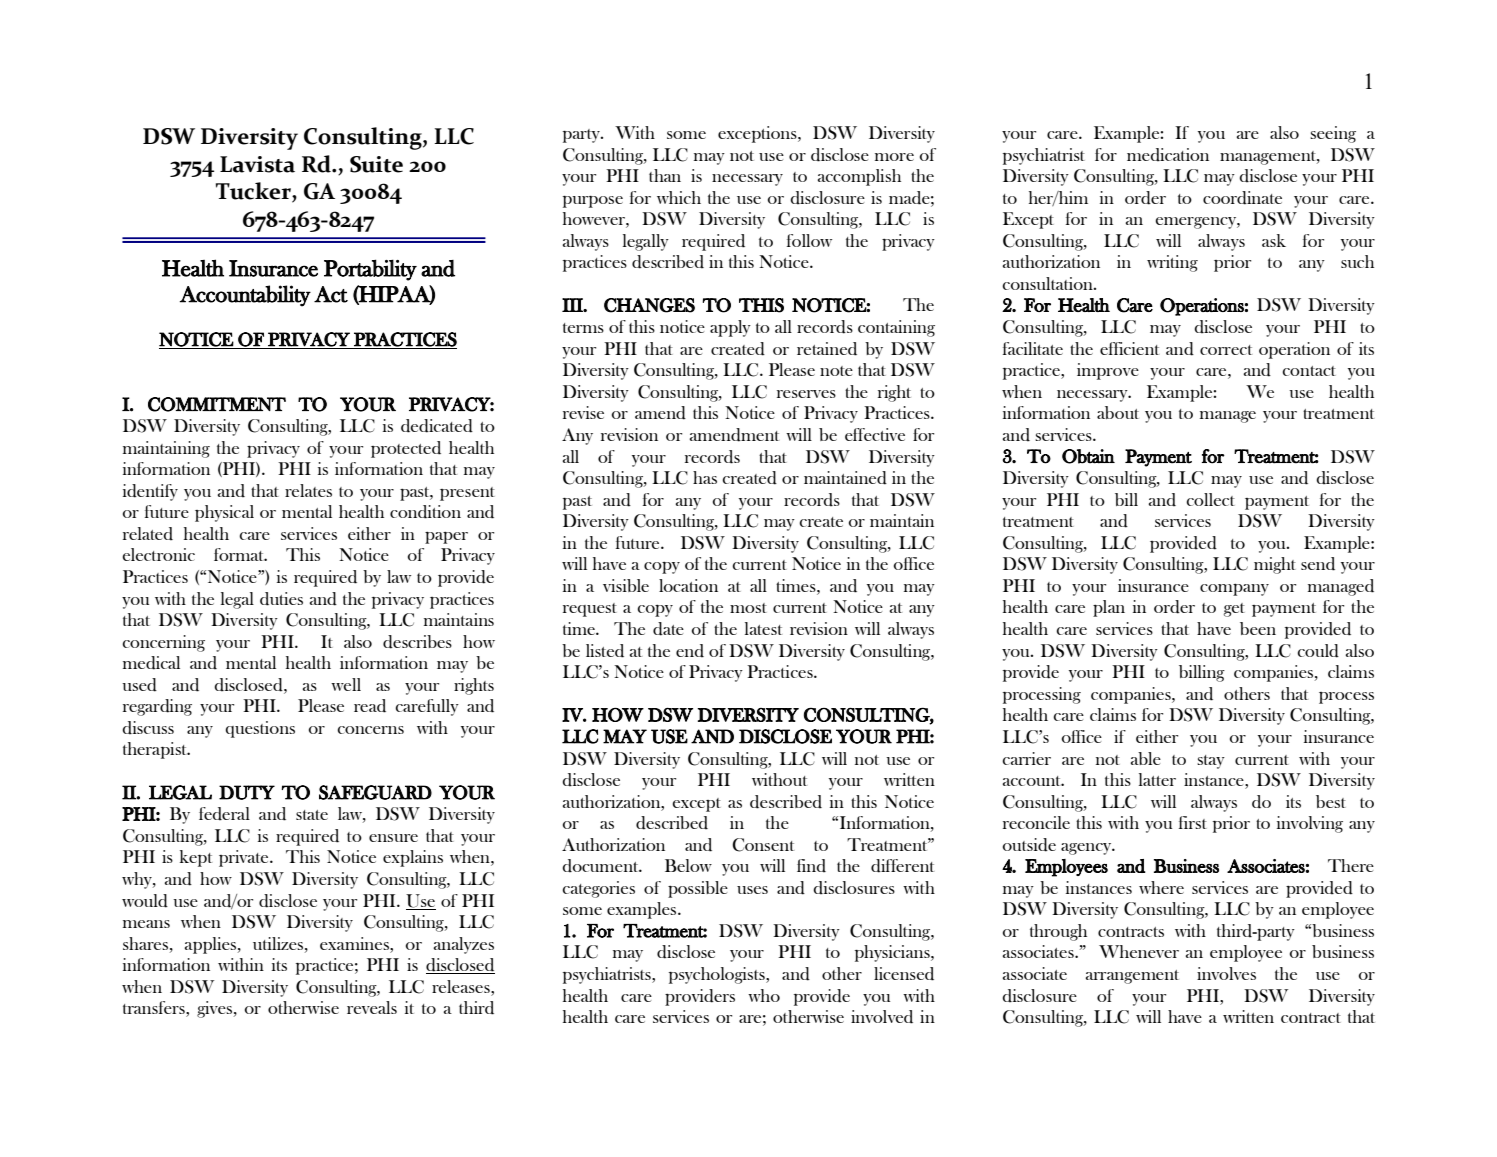 This page has height=1157, width=1497. What do you see at coordinates (217, 404) in the page?
I see `COMMITMENT` at bounding box center [217, 404].
